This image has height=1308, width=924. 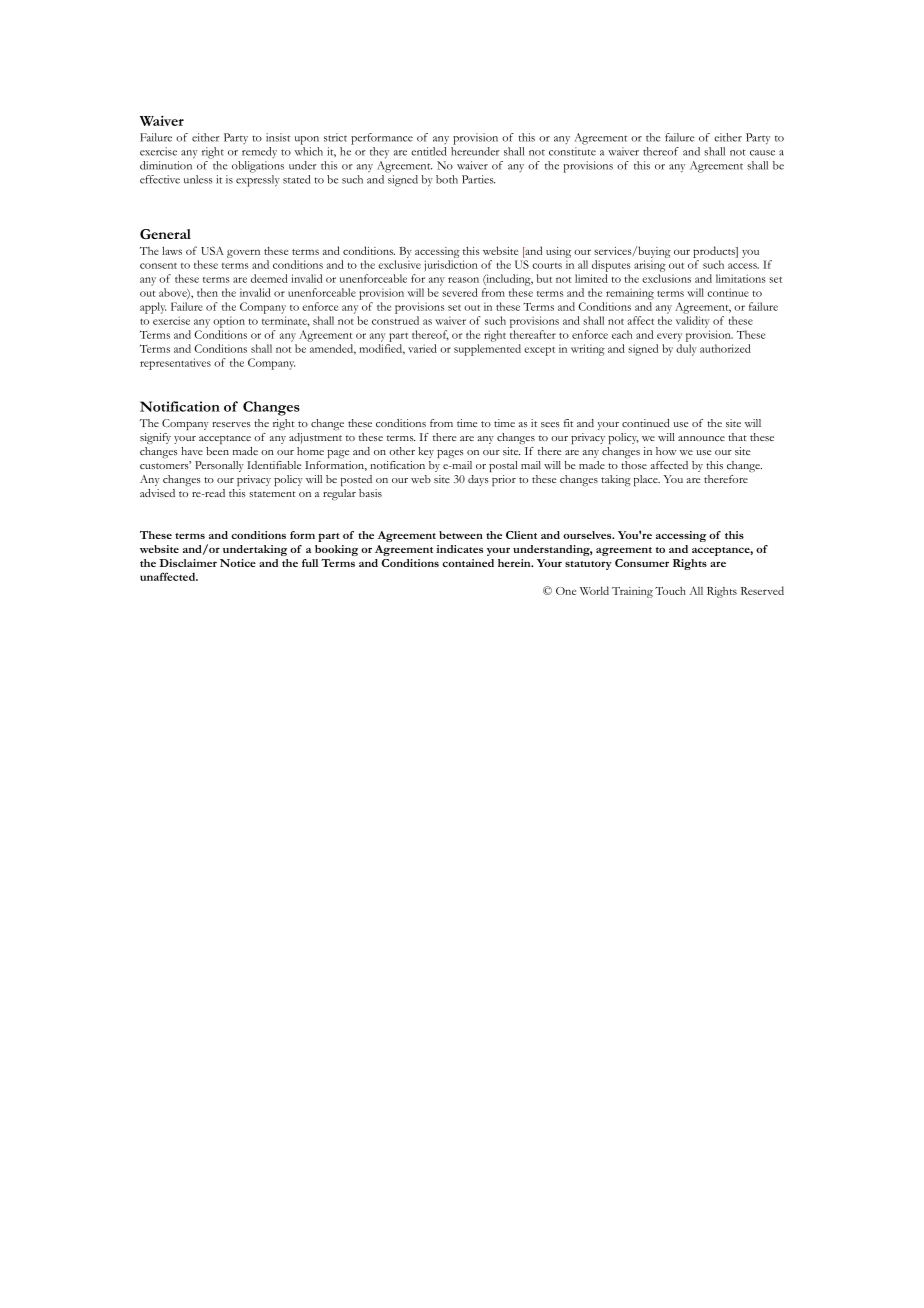 I want to click on govern, so click(x=243, y=253).
